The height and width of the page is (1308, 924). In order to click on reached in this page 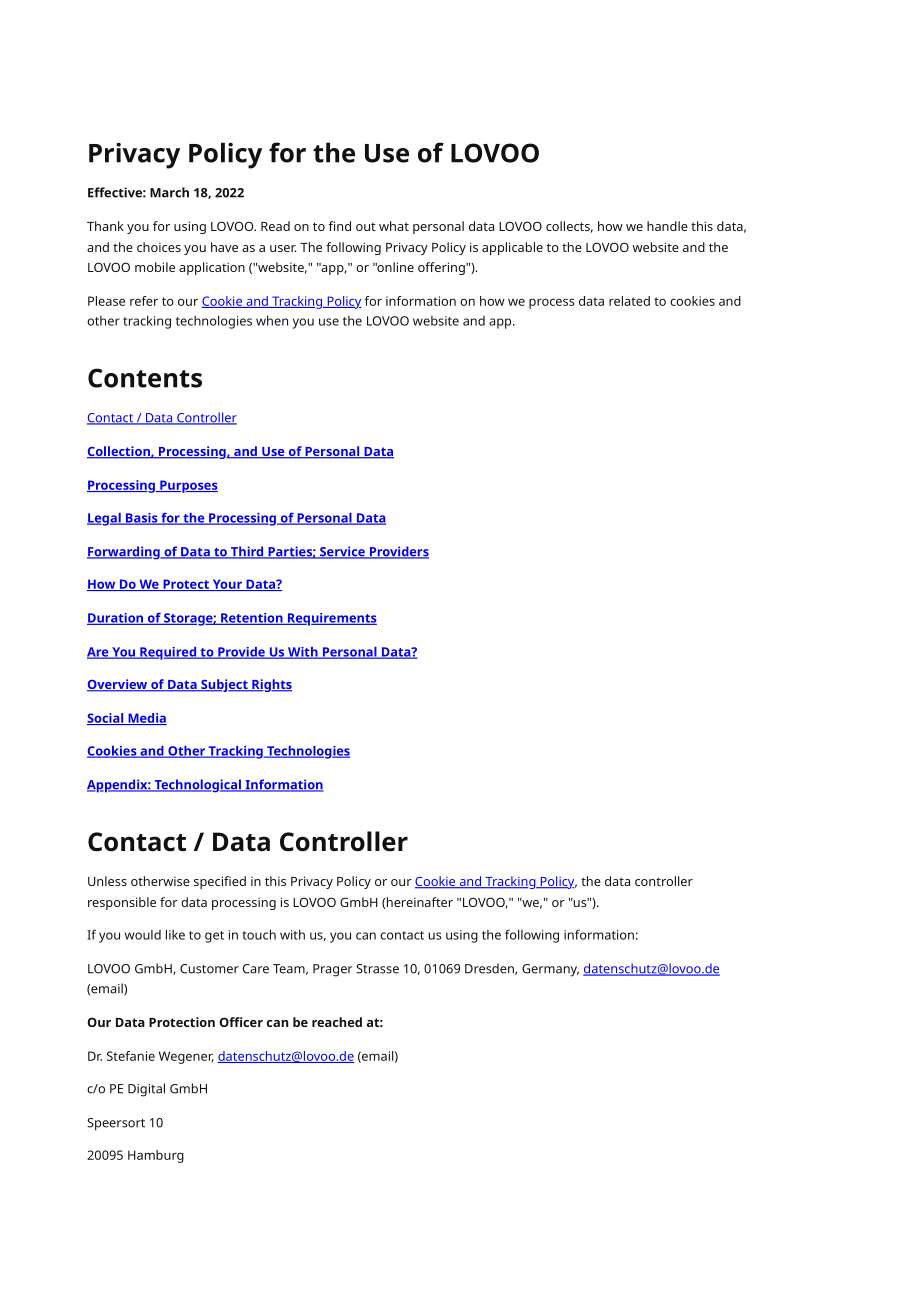, I will do `click(337, 1022)`.
